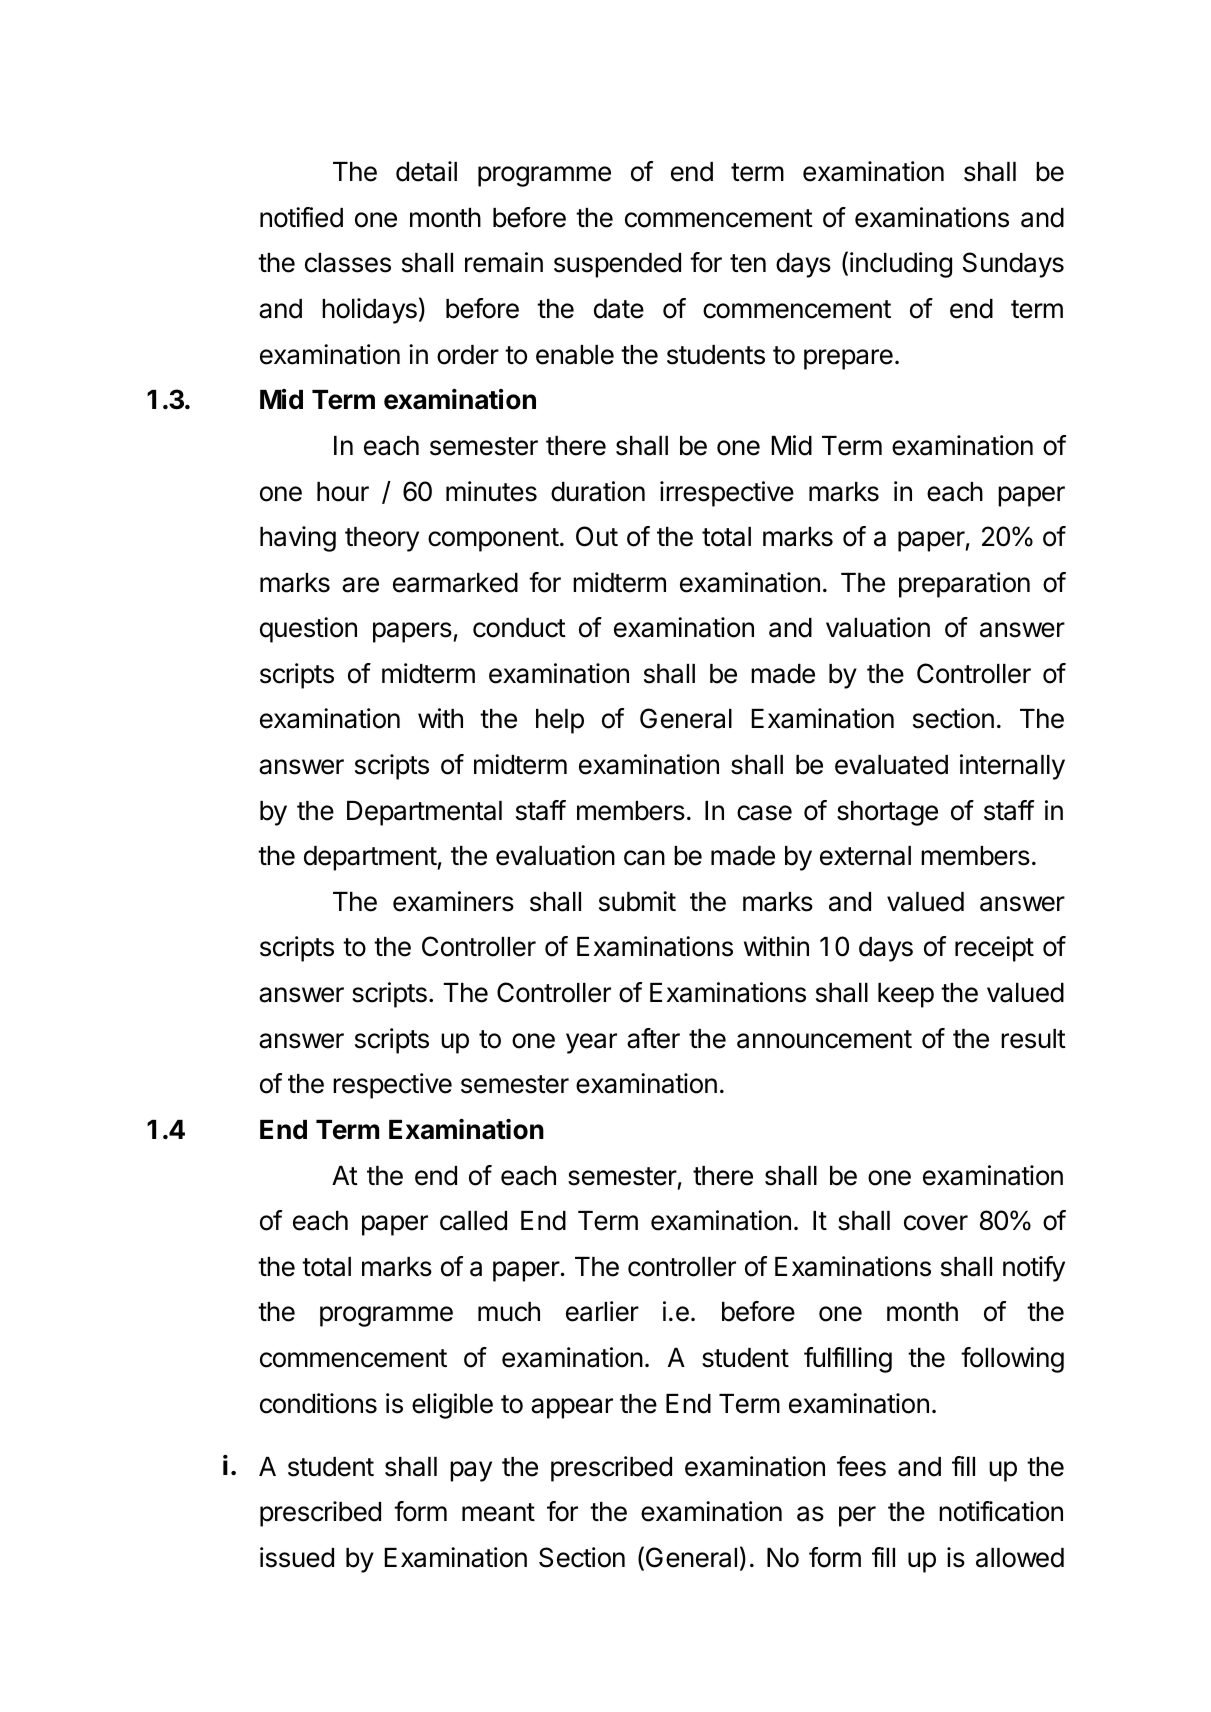 The width and height of the screenshot is (1211, 1712). What do you see at coordinates (617, 265) in the screenshot?
I see `suspended` at bounding box center [617, 265].
